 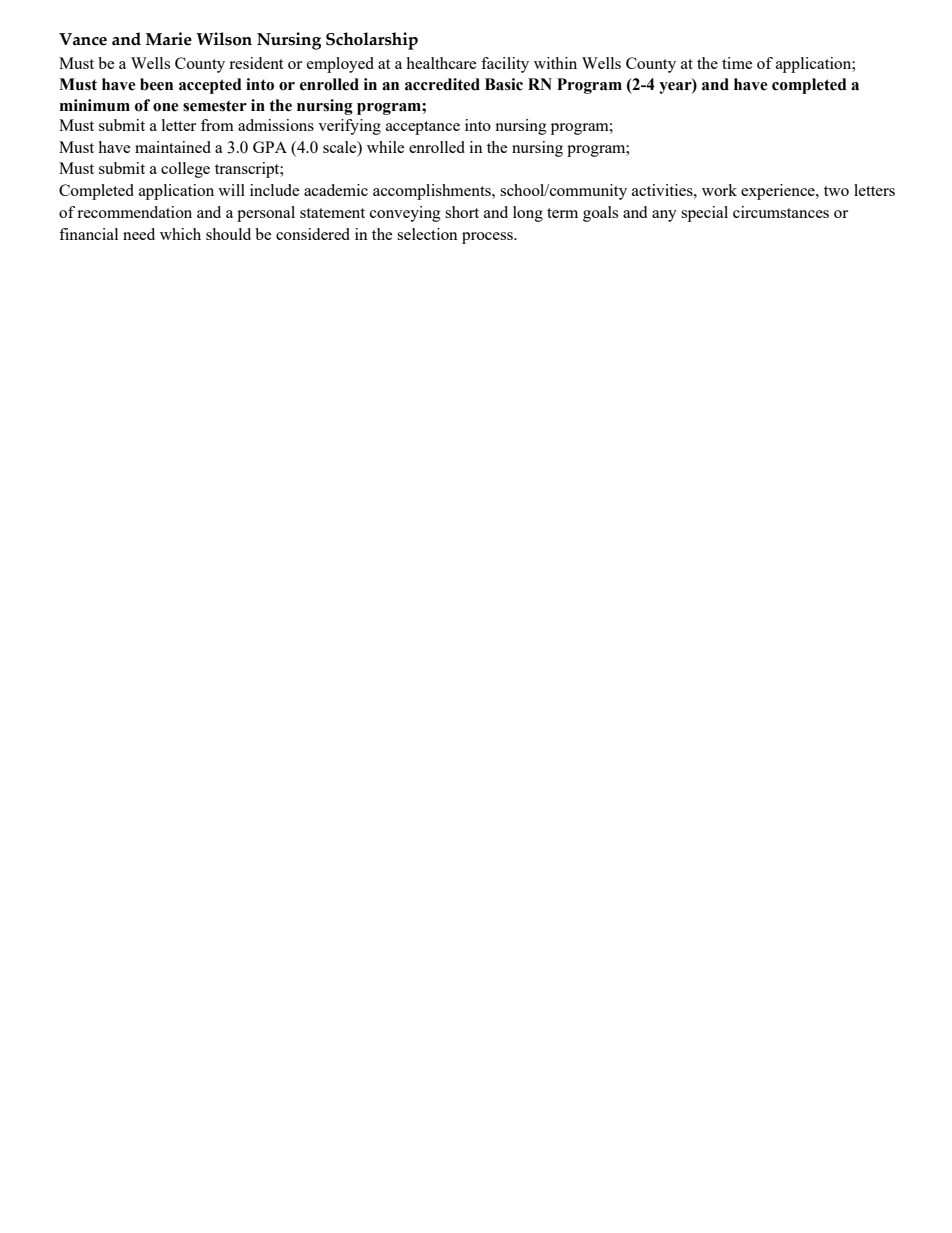 What do you see at coordinates (719, 190) in the screenshot?
I see `work` at bounding box center [719, 190].
